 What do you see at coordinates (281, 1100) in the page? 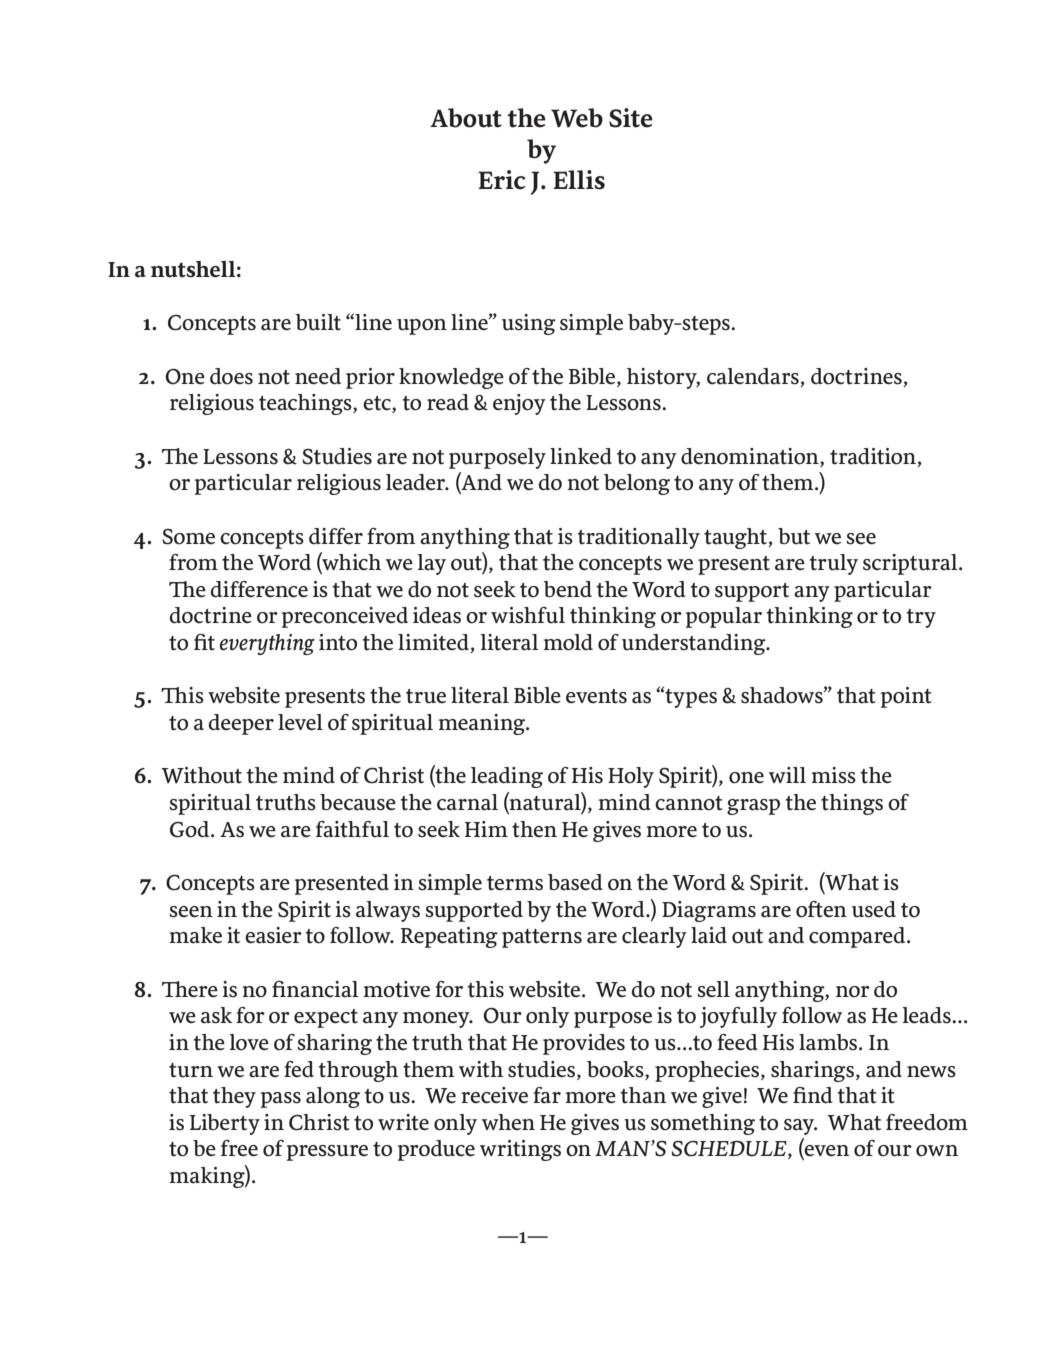
I see `pass` at bounding box center [281, 1100].
